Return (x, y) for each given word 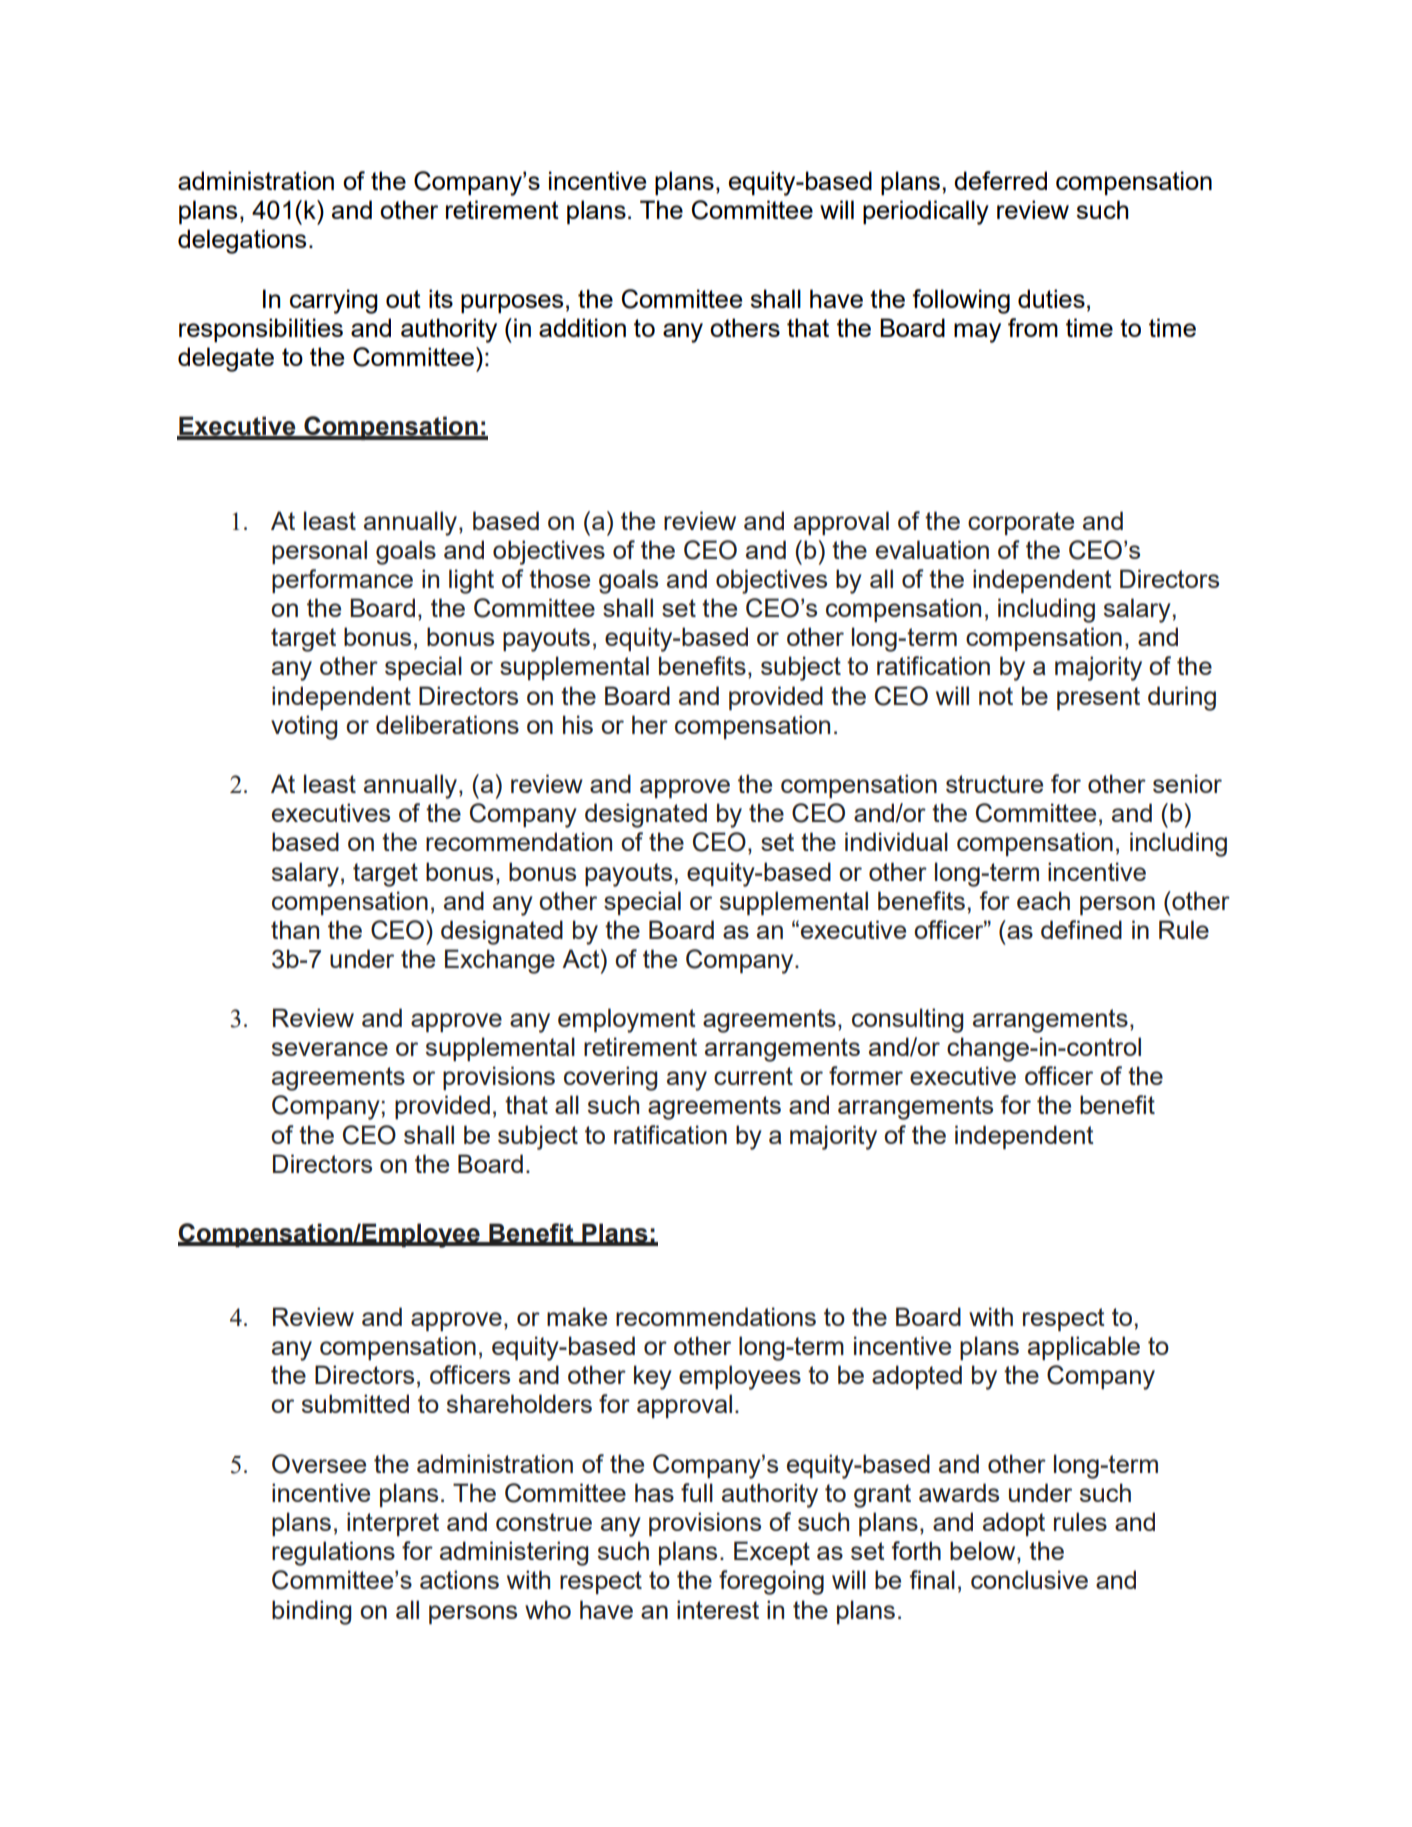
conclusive (1029, 1579)
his (578, 724)
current (753, 1076)
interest (718, 1609)
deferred (1000, 180)
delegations (242, 241)
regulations (333, 1553)
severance (330, 1049)
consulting (907, 1020)
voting (304, 727)
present (1098, 698)
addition (582, 327)
